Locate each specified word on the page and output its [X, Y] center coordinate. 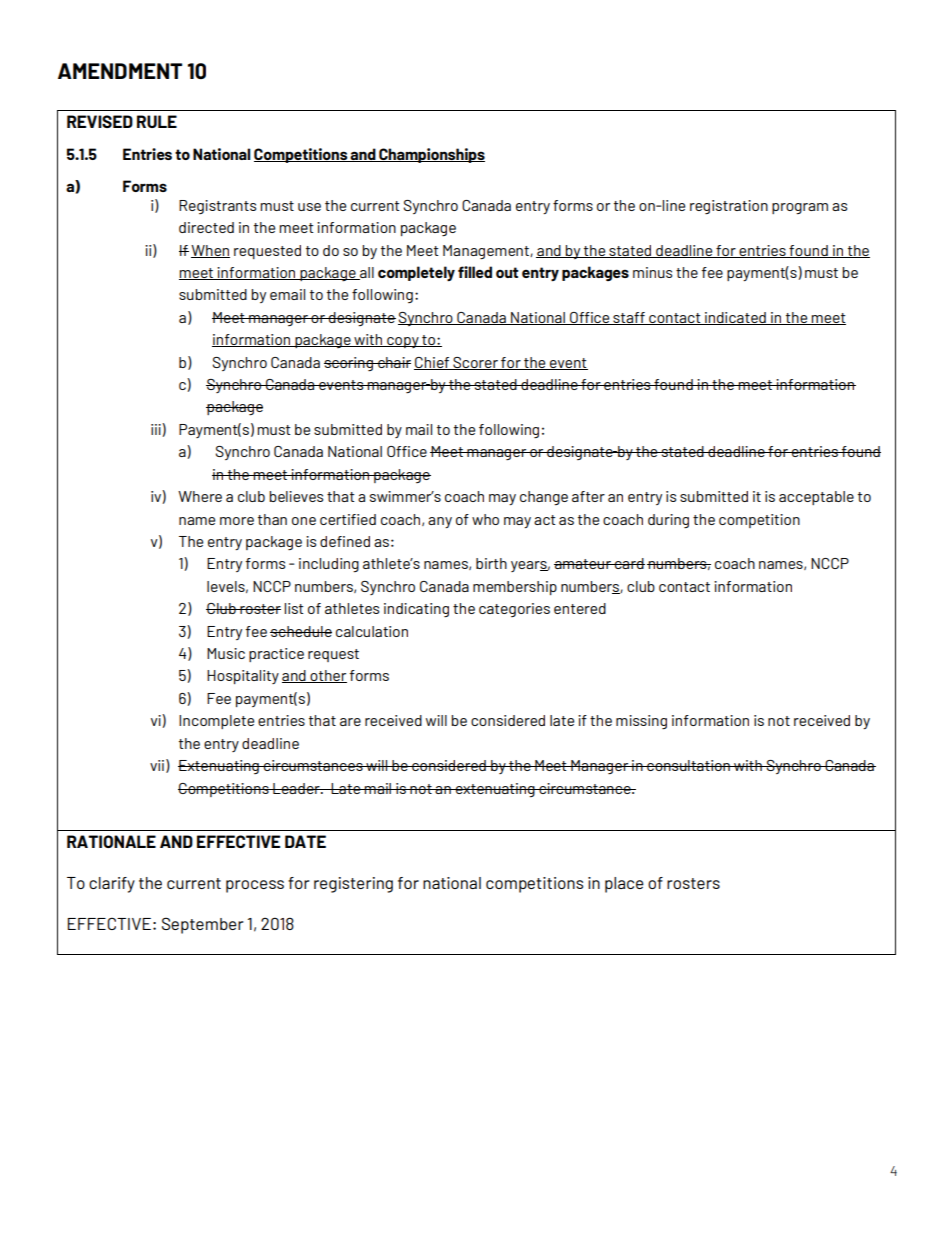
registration [729, 207]
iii [157, 430]
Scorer [475, 363]
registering [353, 885]
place [624, 885]
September [202, 925]
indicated [735, 318]
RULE [157, 121]
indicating [416, 610]
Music [226, 653]
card [629, 563]
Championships [431, 155]
